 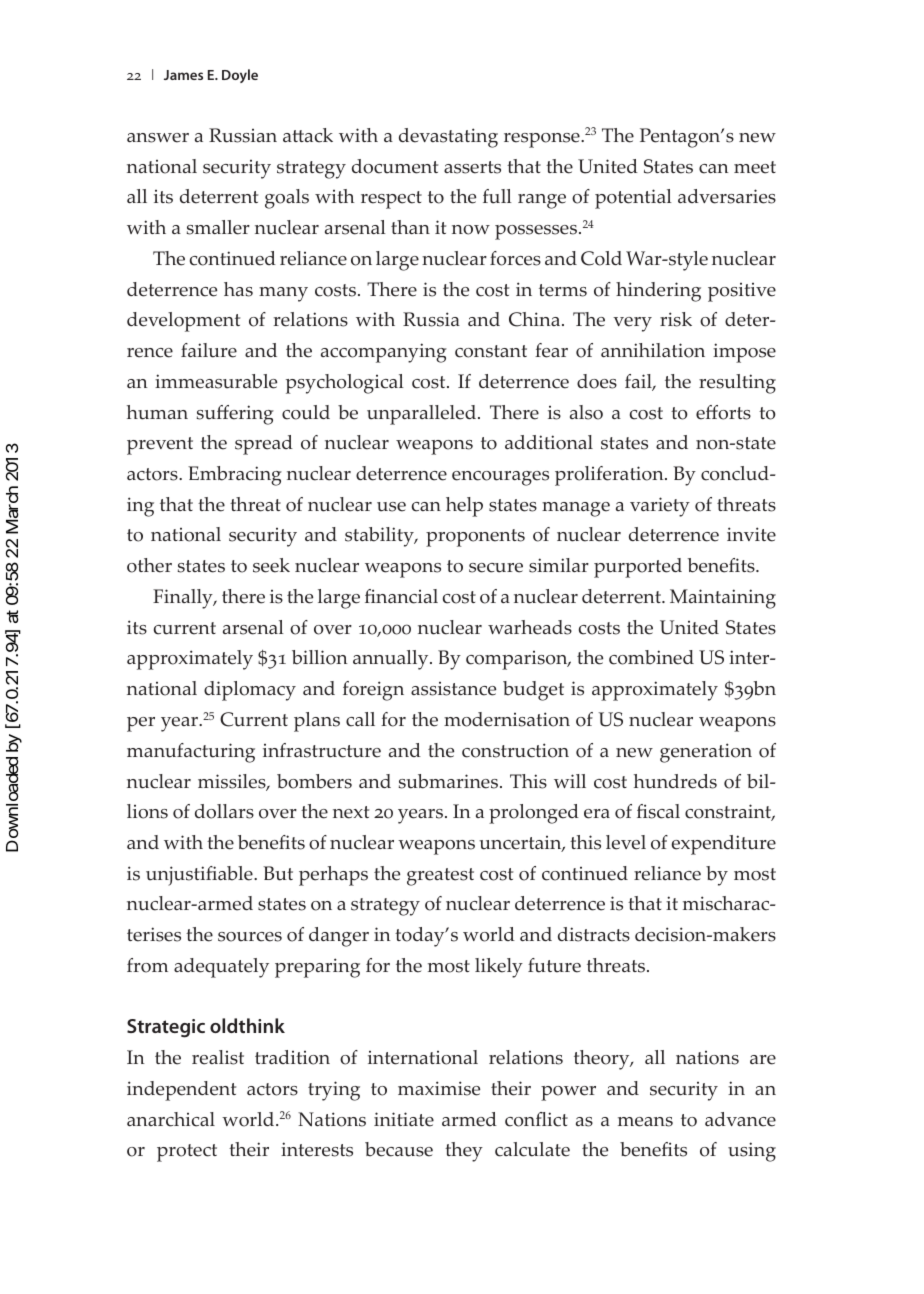 What do you see at coordinates (723, 599) in the screenshot?
I see `Maintaining` at bounding box center [723, 599].
